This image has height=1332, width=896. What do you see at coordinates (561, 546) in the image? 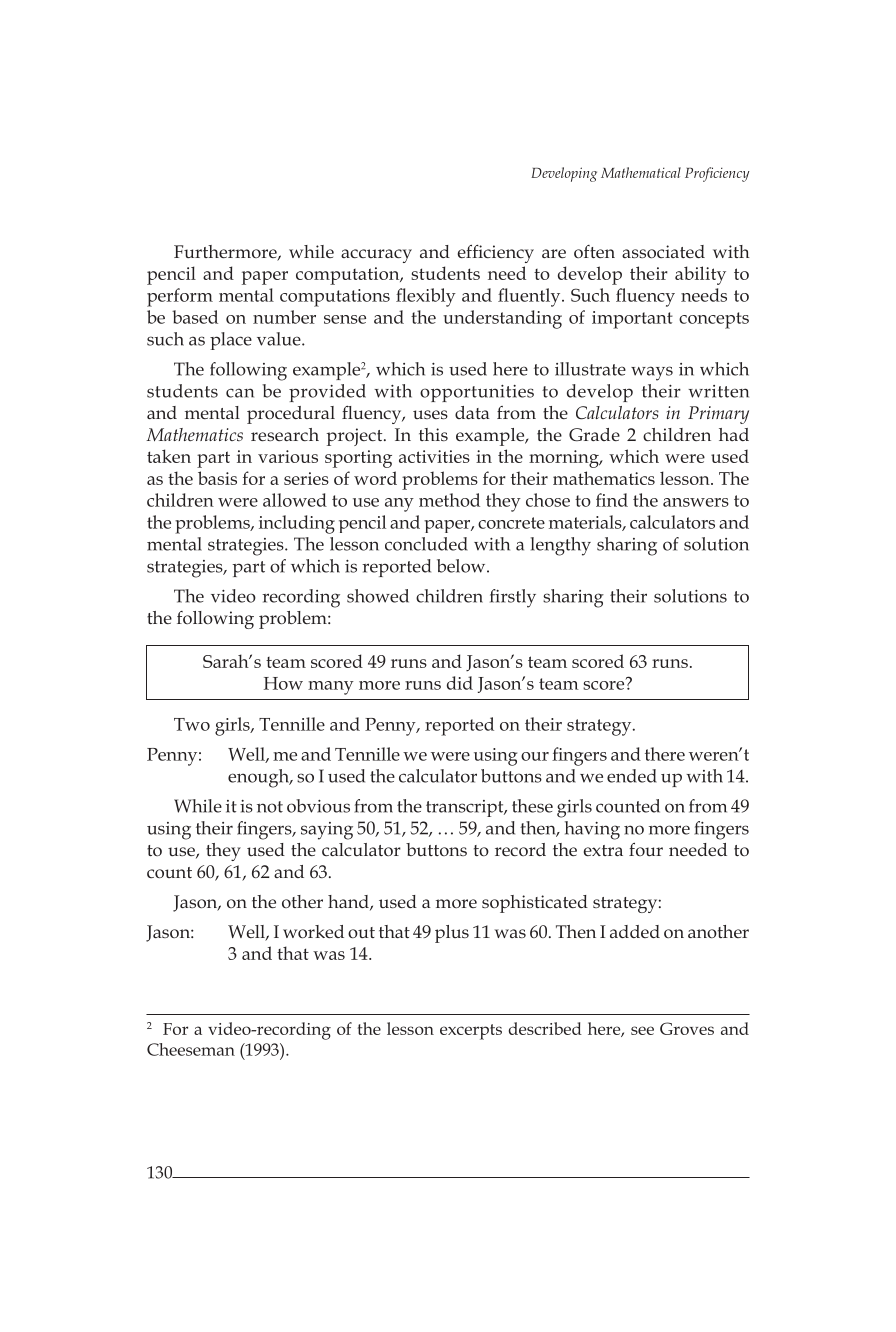
I see `lengthy` at bounding box center [561, 546].
